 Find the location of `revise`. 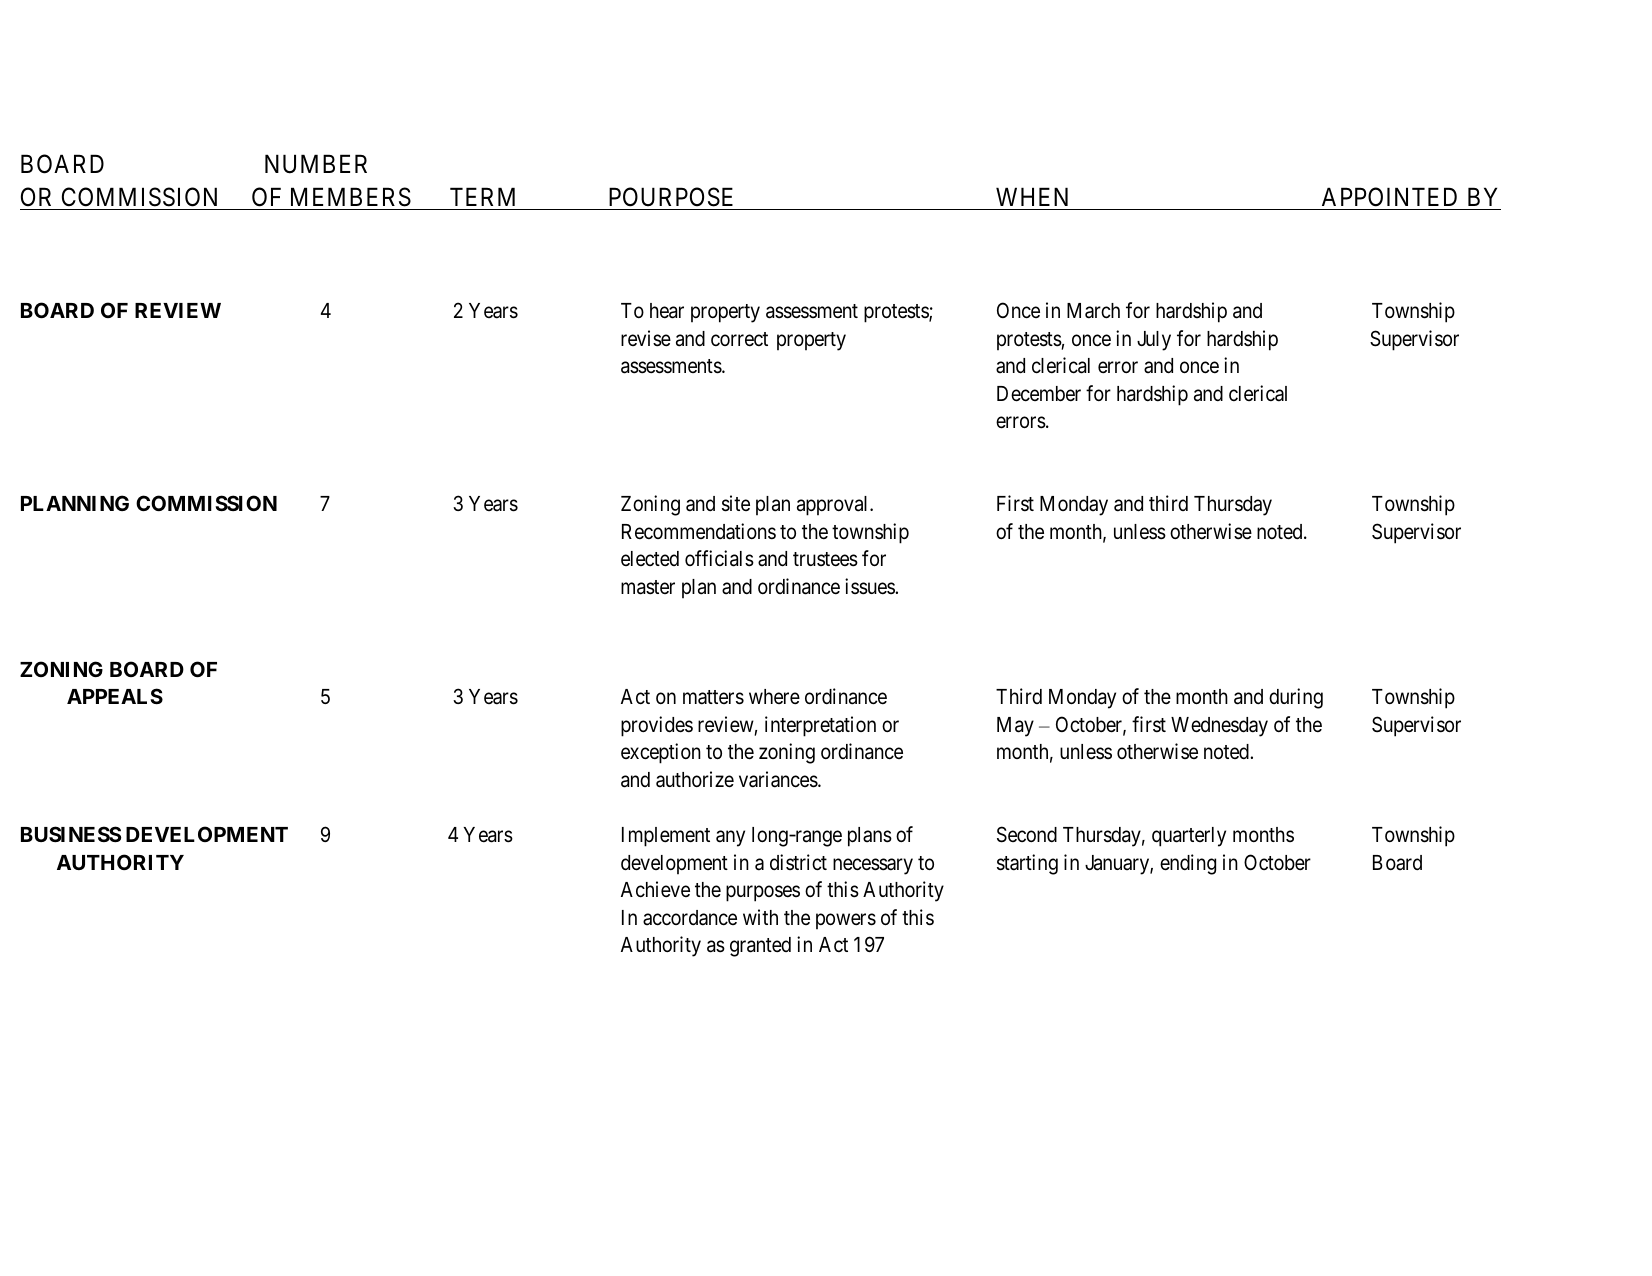

revise is located at coordinates (646, 338).
